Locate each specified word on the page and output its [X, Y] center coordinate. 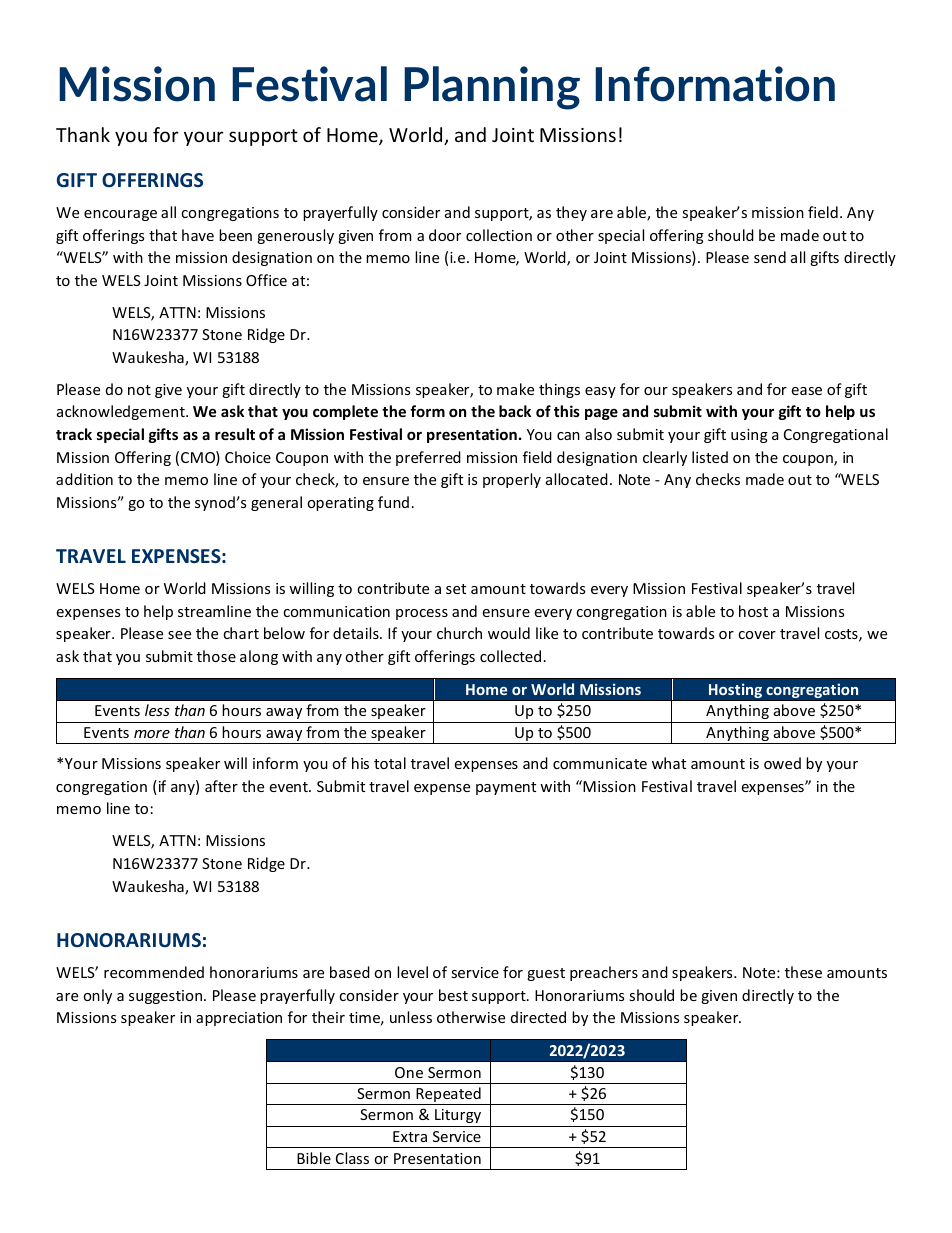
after [221, 786]
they [571, 213]
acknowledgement [122, 412]
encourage [120, 215]
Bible [314, 1158]
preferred [428, 458]
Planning [492, 88]
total [390, 763]
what [669, 763]
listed [710, 457]
